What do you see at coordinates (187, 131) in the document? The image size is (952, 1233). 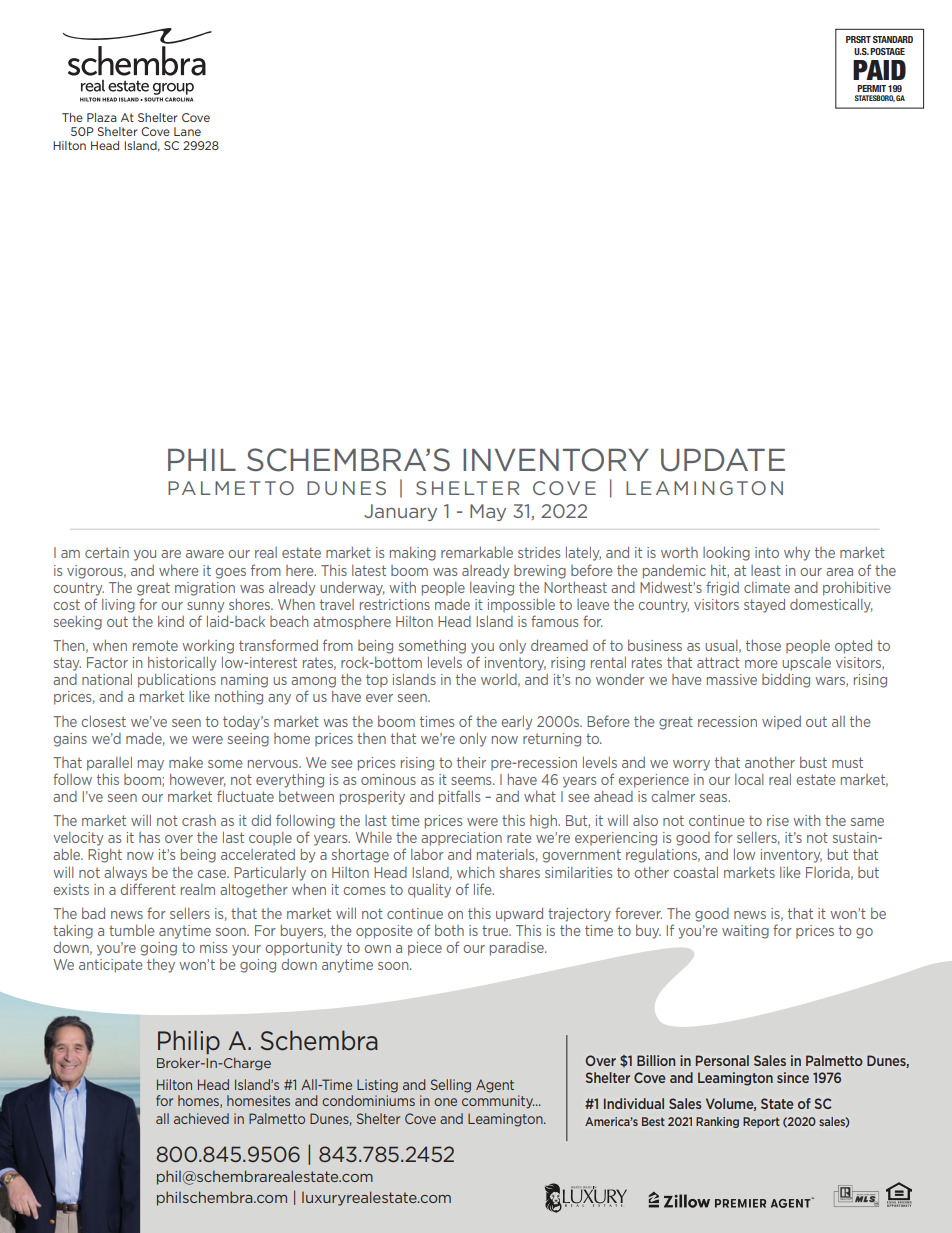 I see `Lane` at bounding box center [187, 131].
